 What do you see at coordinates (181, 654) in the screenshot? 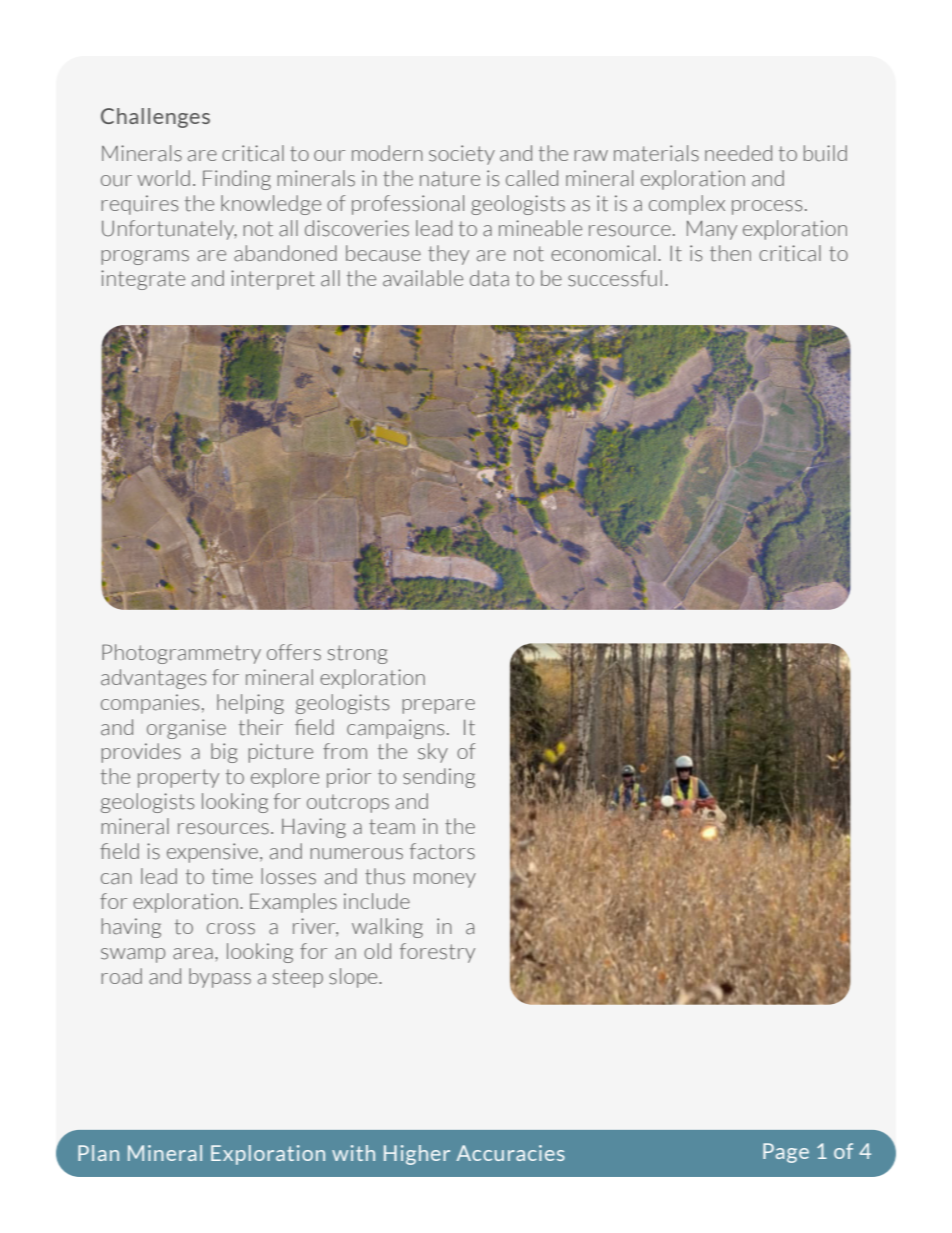
I see `Photogrammetry` at bounding box center [181, 654].
